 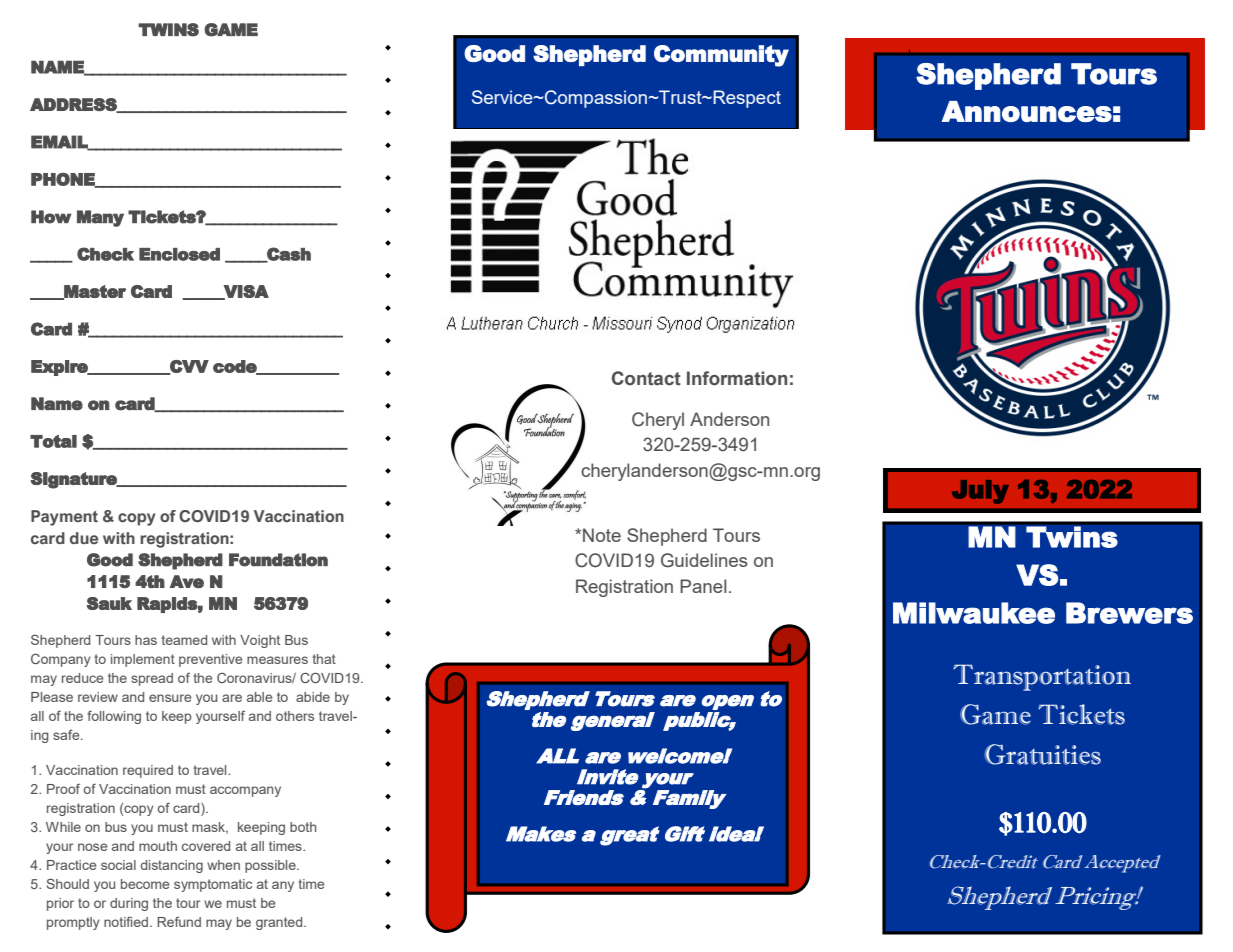 What do you see at coordinates (737, 378) in the page?
I see `Information` at bounding box center [737, 378].
